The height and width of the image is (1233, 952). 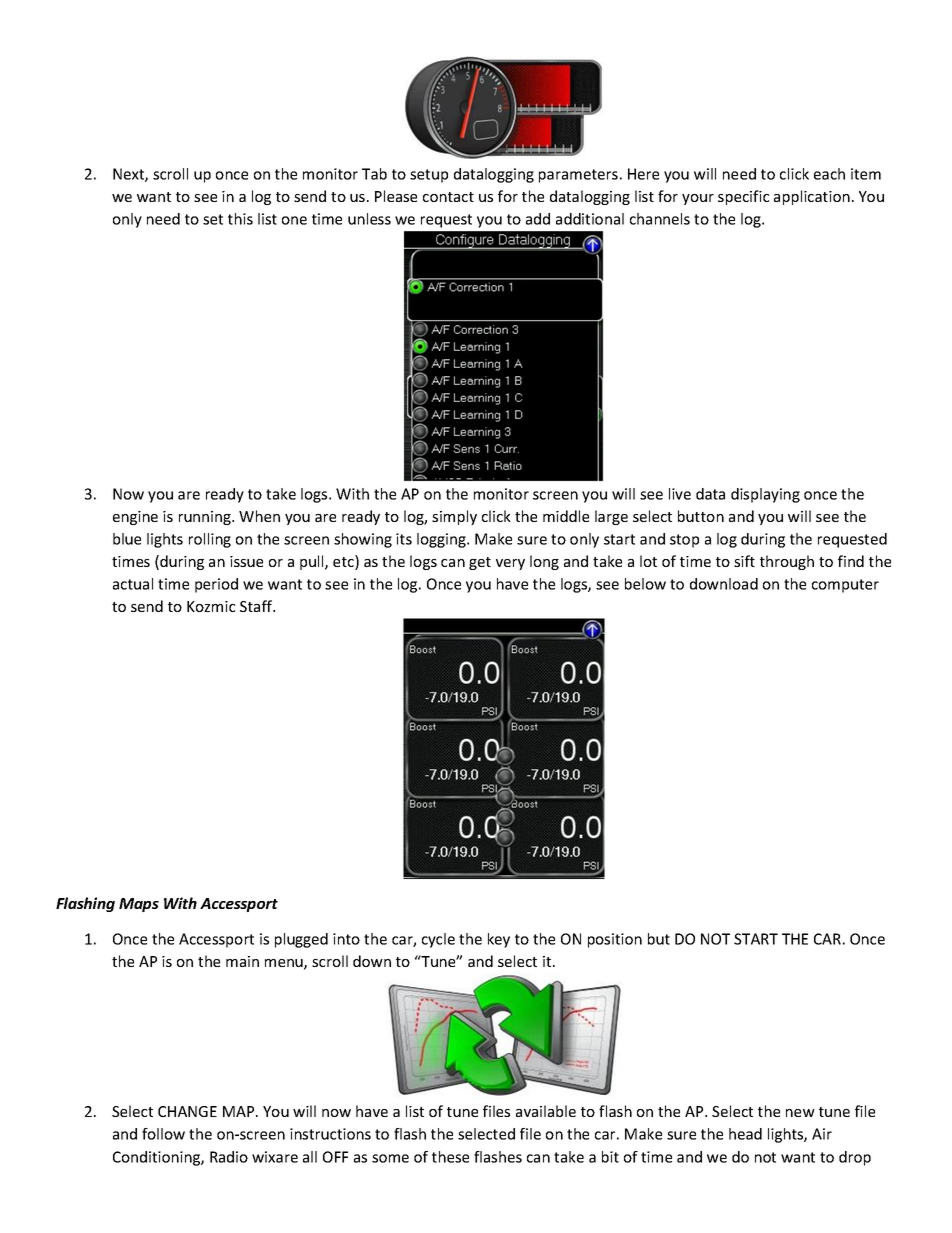 What do you see at coordinates (454, 517) in the image?
I see `simply` at bounding box center [454, 517].
